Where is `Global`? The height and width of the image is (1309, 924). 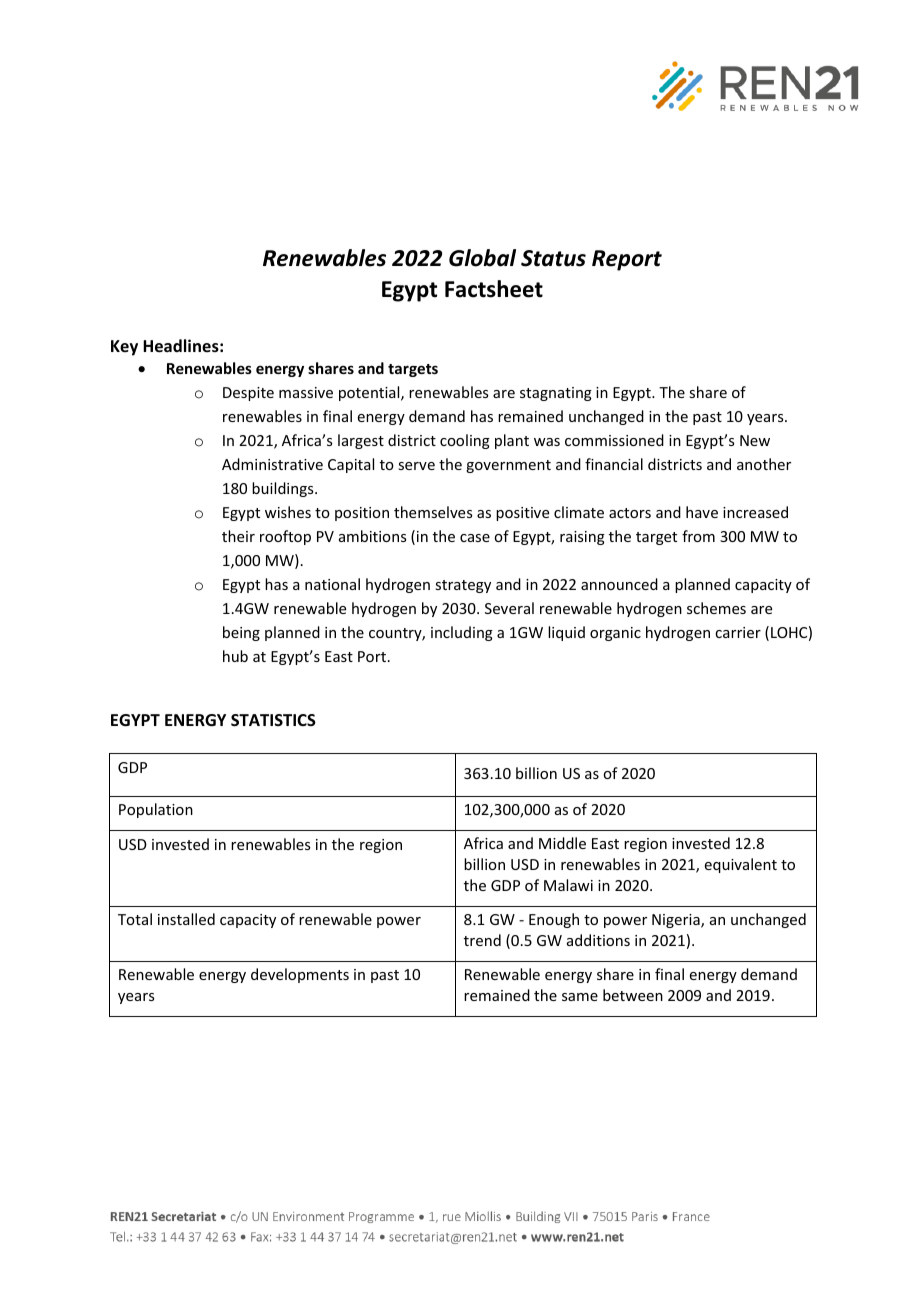 Global is located at coordinates (482, 258).
